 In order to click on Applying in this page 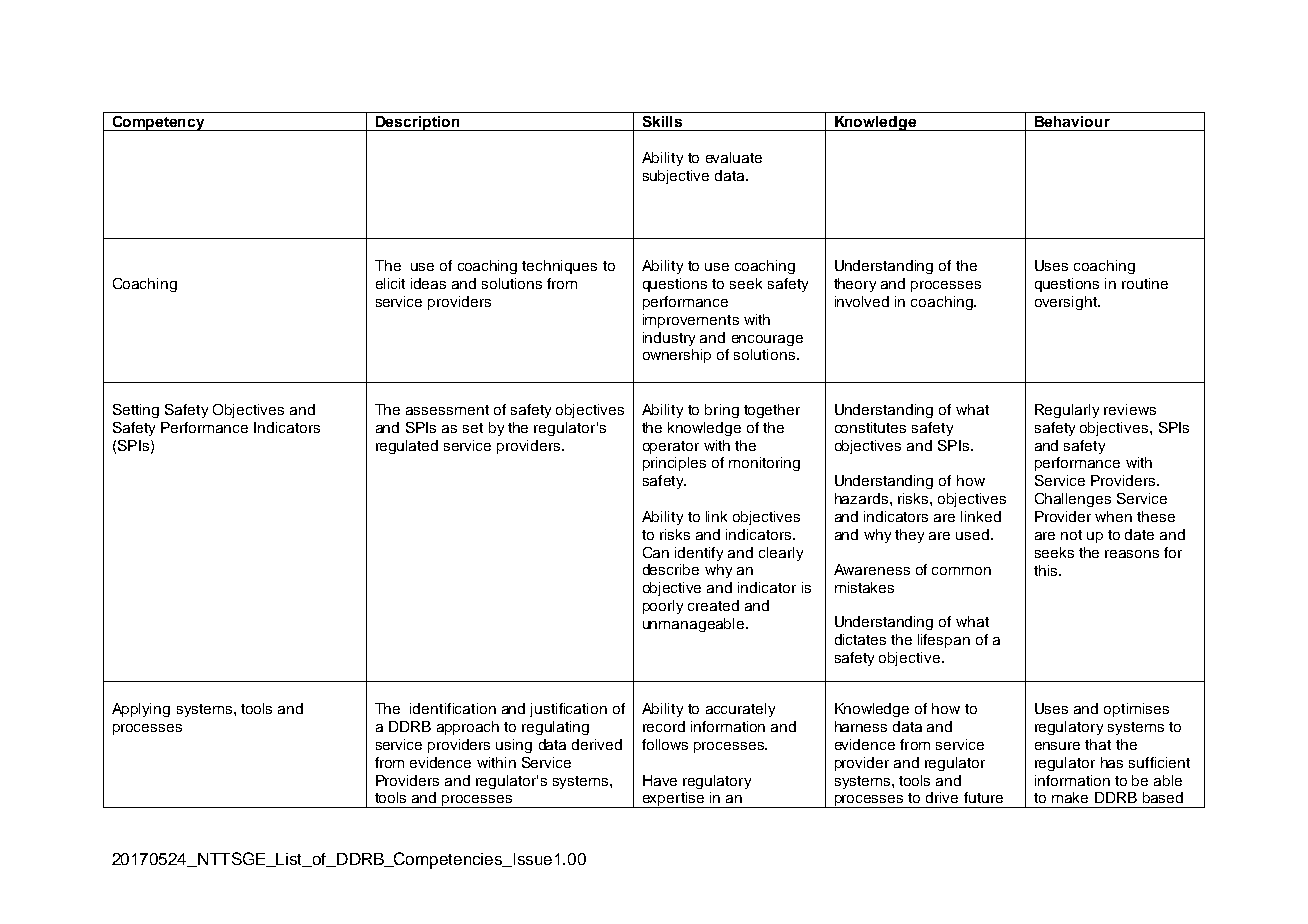, I will do `click(141, 710)`.
